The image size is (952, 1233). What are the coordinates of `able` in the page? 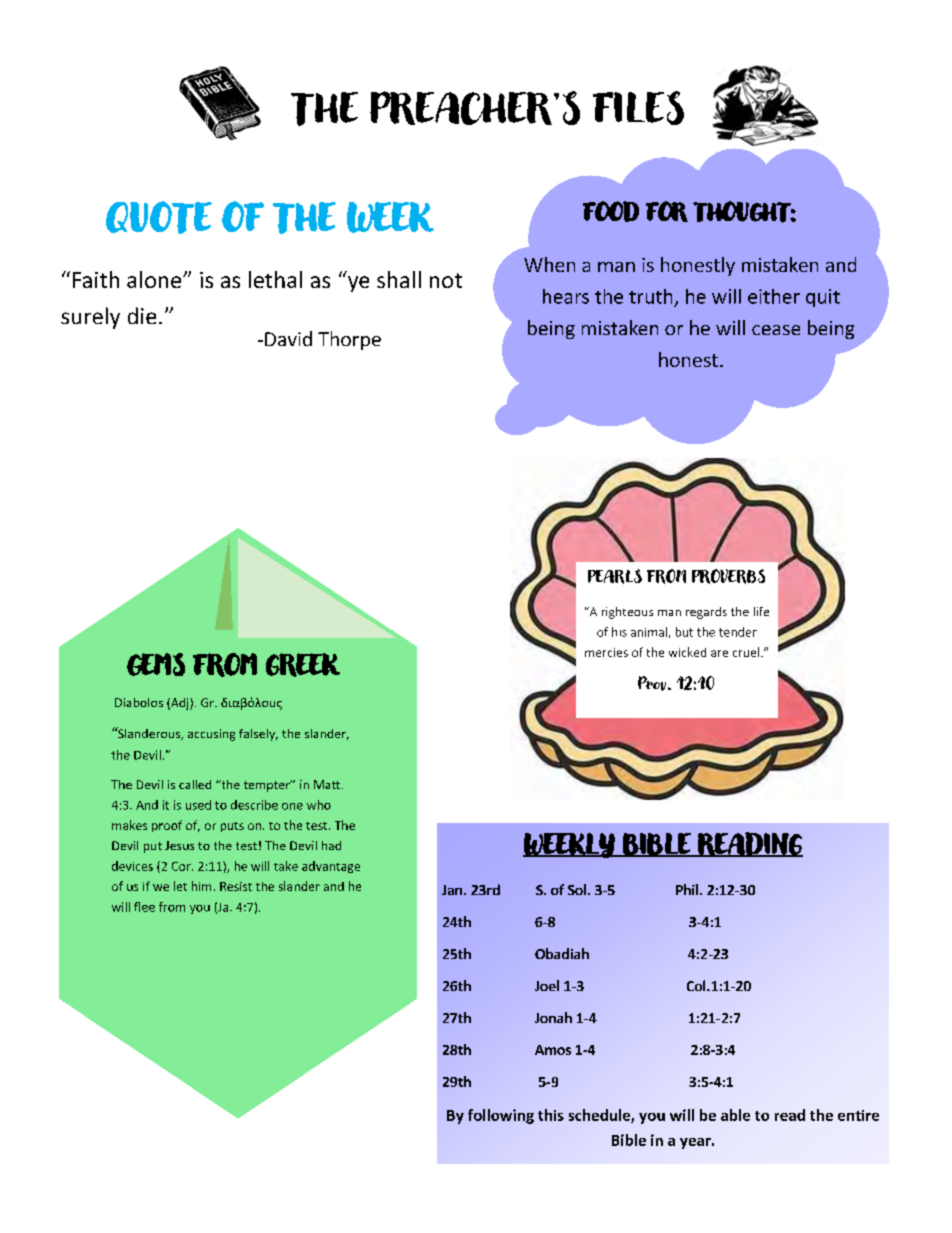 It's located at (735, 1115).
